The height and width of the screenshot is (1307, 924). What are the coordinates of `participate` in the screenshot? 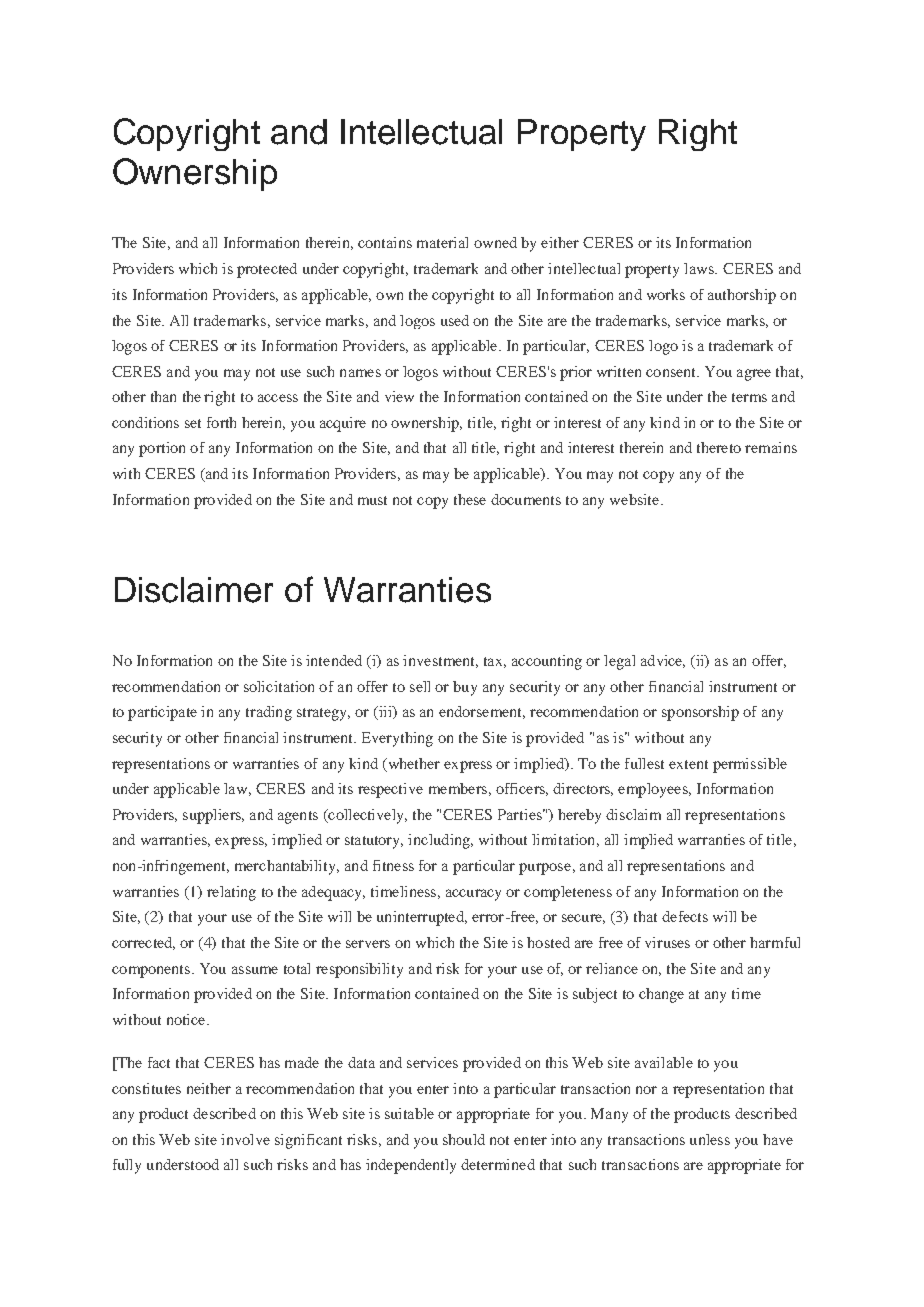 It's located at (162, 713).
